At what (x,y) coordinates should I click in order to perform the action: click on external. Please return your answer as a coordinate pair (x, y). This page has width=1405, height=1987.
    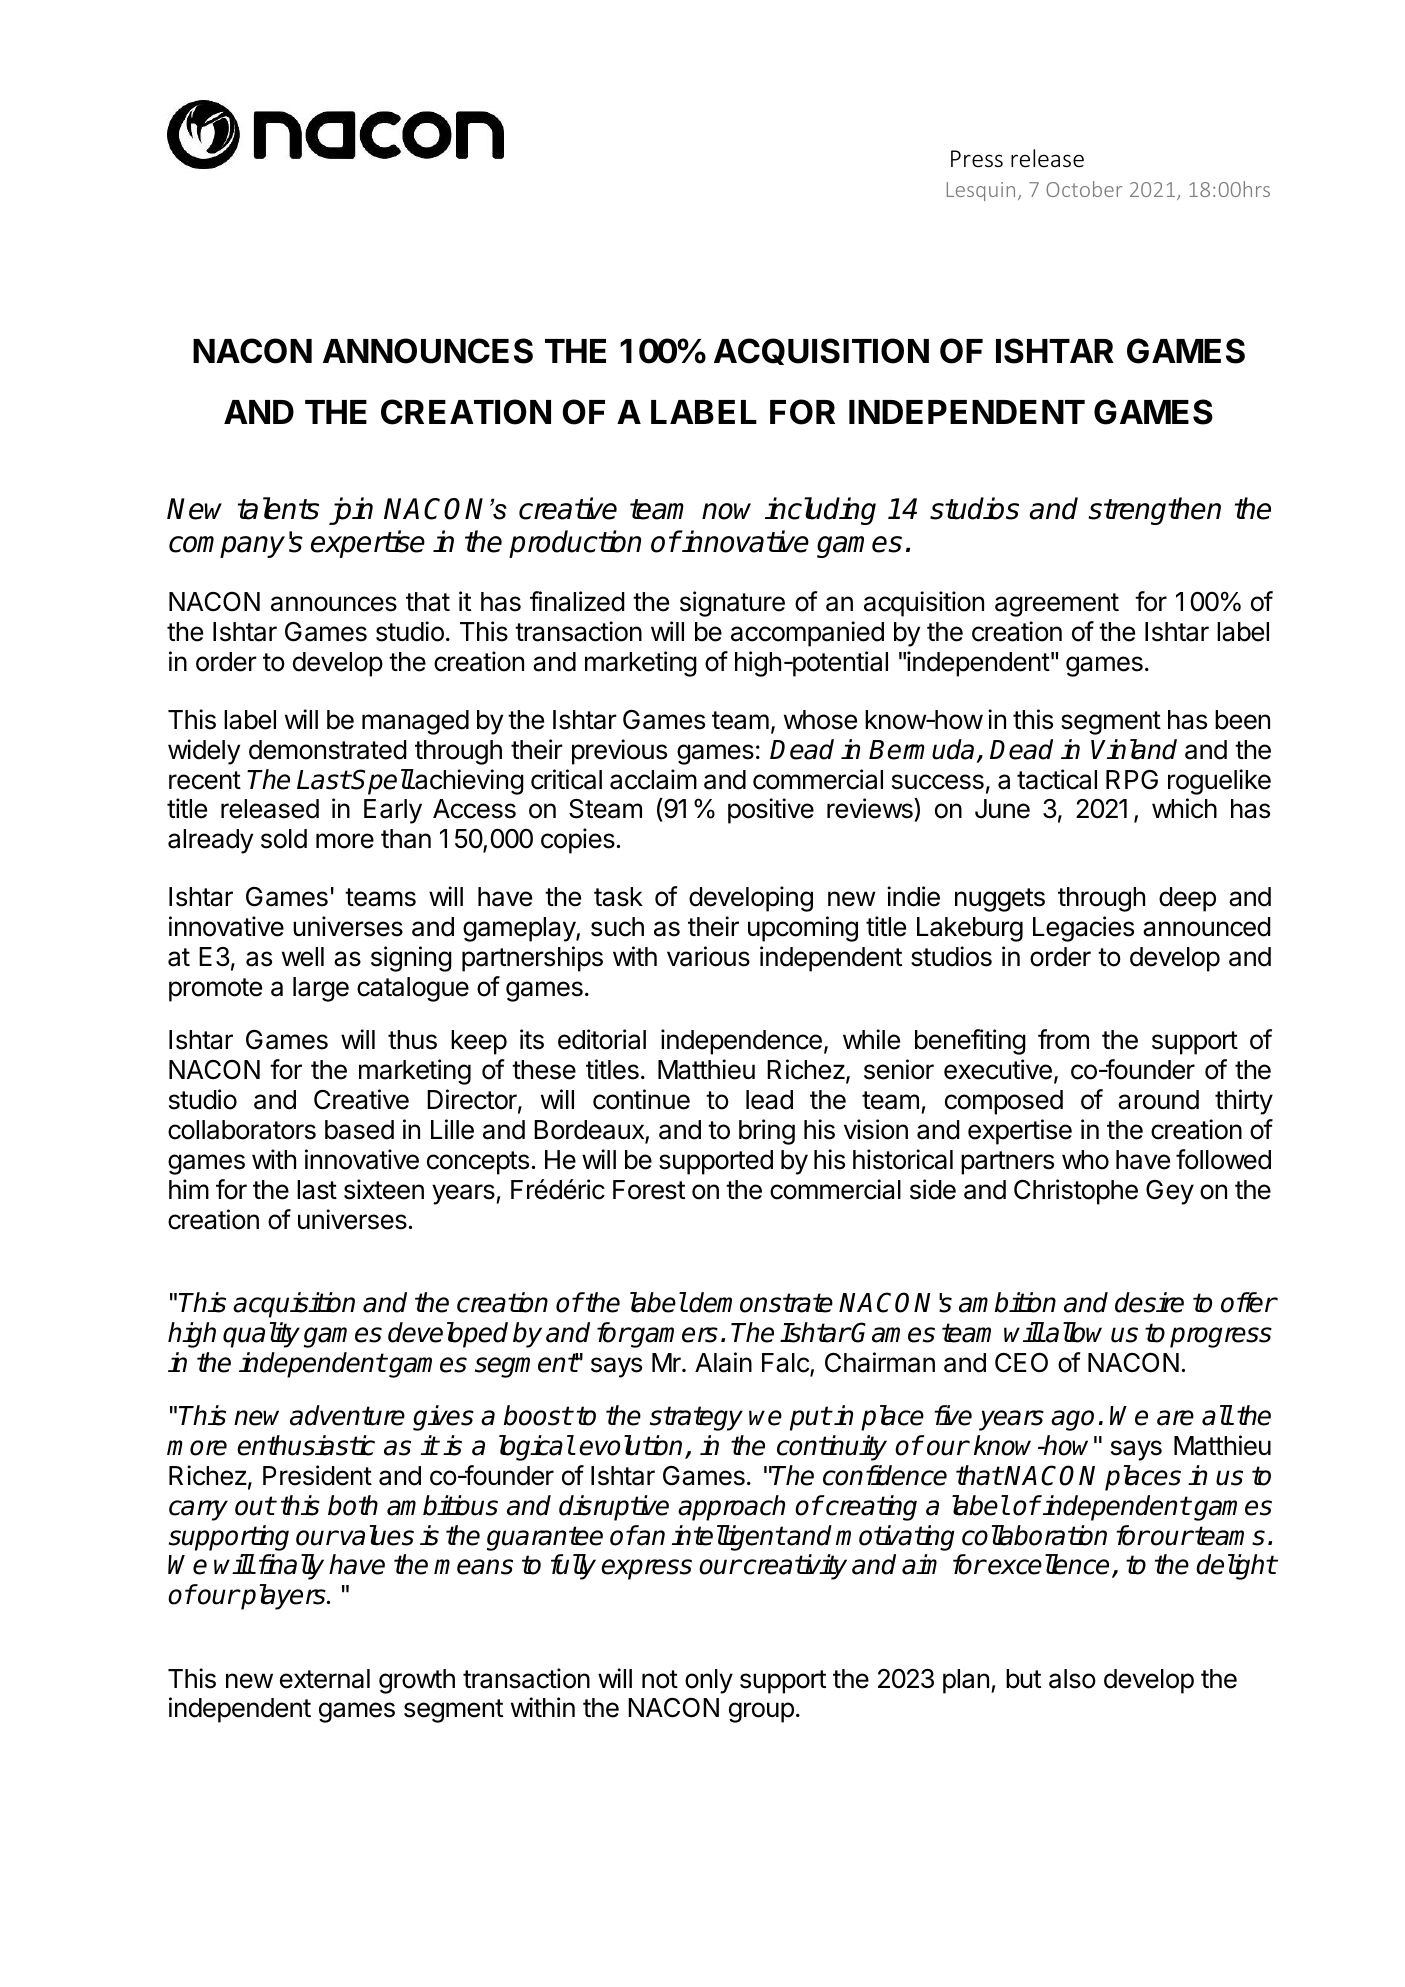
    Looking at the image, I should click on (325, 1679).
